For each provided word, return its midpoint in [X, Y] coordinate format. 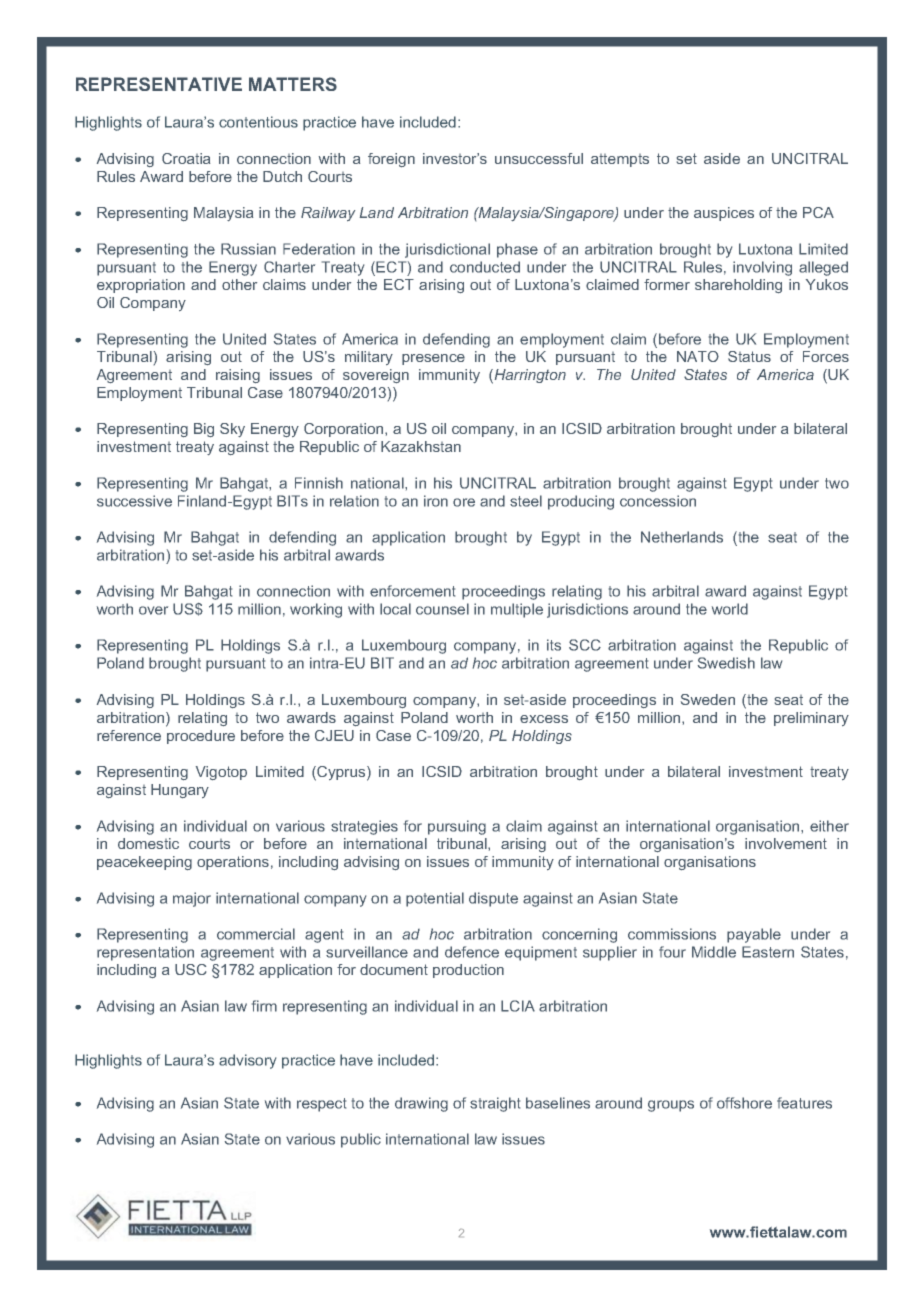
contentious [258, 122]
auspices [724, 214]
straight [495, 1104]
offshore [744, 1103]
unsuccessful [539, 158]
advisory [247, 1061]
